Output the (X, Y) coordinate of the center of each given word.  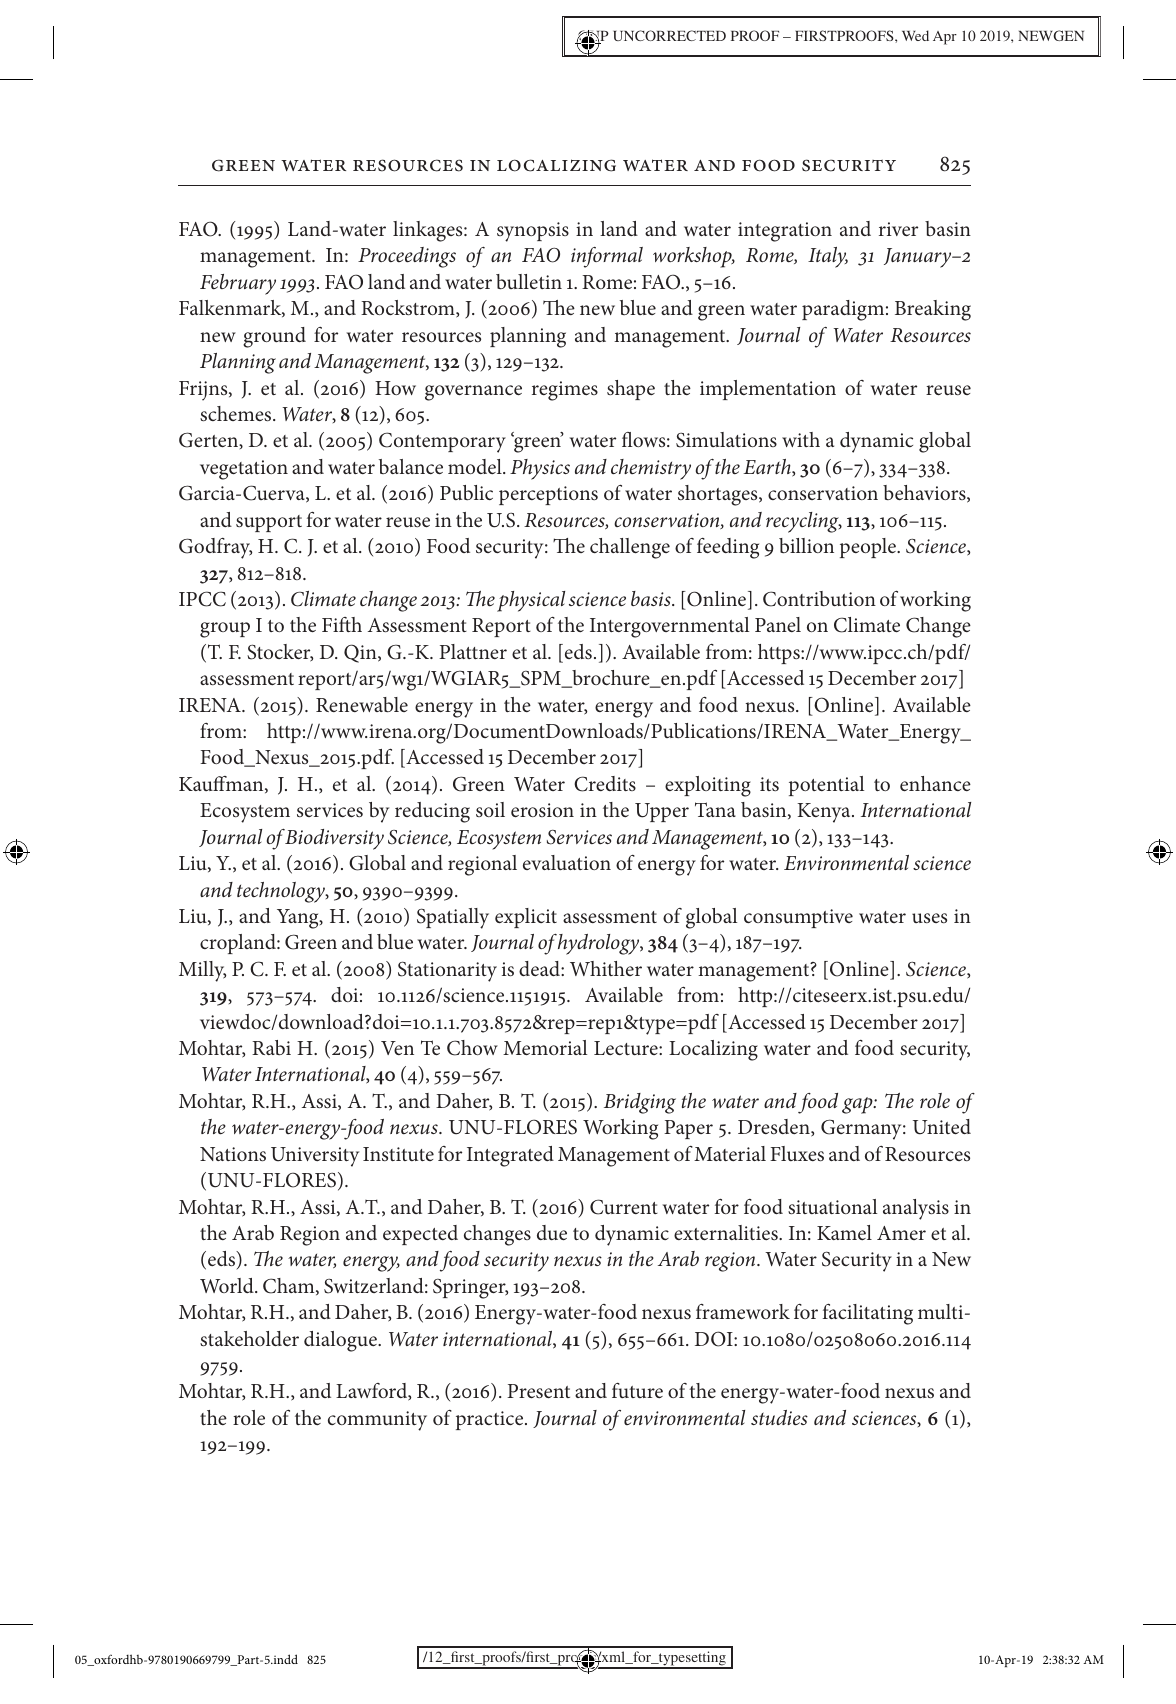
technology (282, 892)
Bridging (640, 1103)
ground (274, 337)
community (377, 1421)
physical (531, 601)
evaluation (567, 862)
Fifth (342, 624)
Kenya (825, 813)
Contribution (819, 599)
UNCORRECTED (669, 35)
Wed (915, 35)
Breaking (933, 310)
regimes (565, 391)
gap (858, 1105)
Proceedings (407, 257)
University (315, 1157)
